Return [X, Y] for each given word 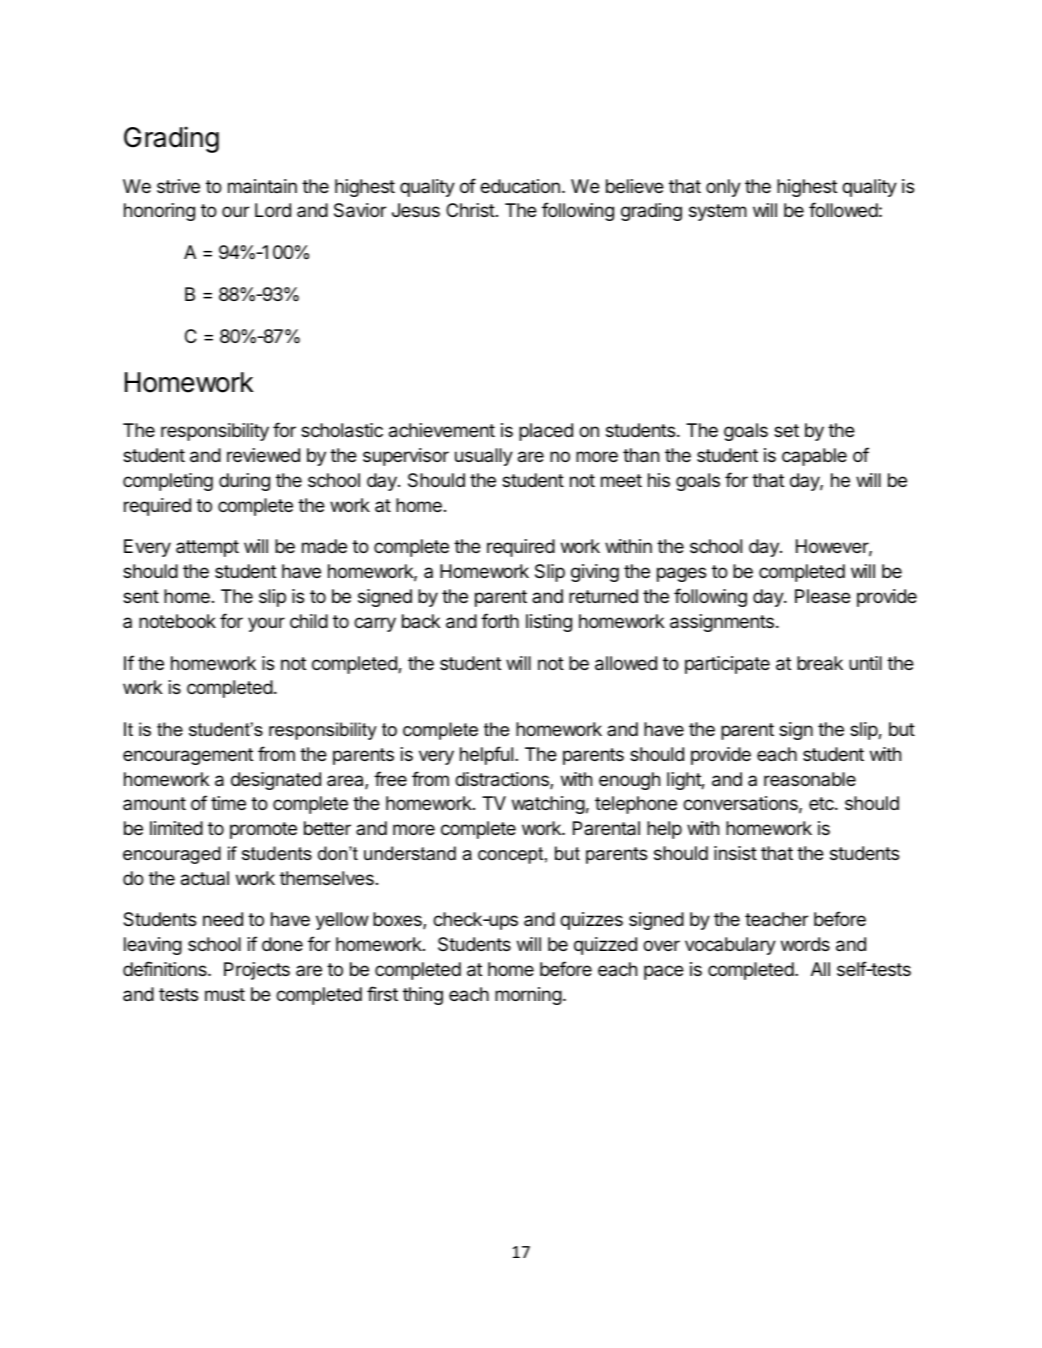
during [244, 482]
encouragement [188, 756]
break [820, 663]
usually [484, 457]
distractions [503, 780]
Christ [470, 210]
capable [814, 457]
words [805, 944]
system [718, 212]
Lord [273, 210]
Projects [257, 971]
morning [528, 996]
